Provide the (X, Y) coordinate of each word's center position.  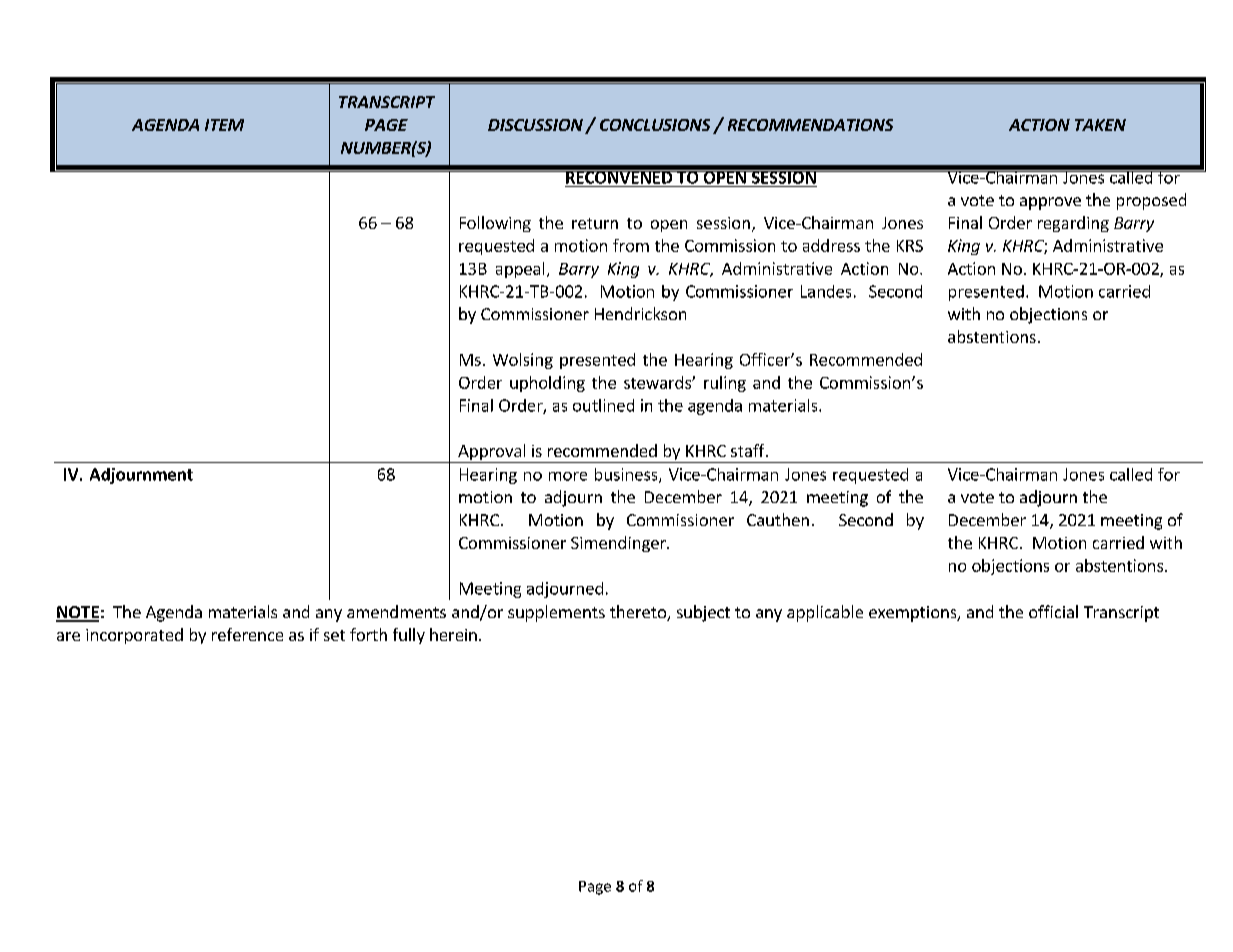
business (627, 475)
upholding (547, 384)
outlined (603, 405)
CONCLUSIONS (655, 125)
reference (247, 634)
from (631, 245)
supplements (556, 613)
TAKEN (1100, 125)
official (1053, 611)
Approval (492, 453)
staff (749, 450)
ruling (725, 384)
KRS (910, 246)
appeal (520, 270)
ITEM (224, 125)
